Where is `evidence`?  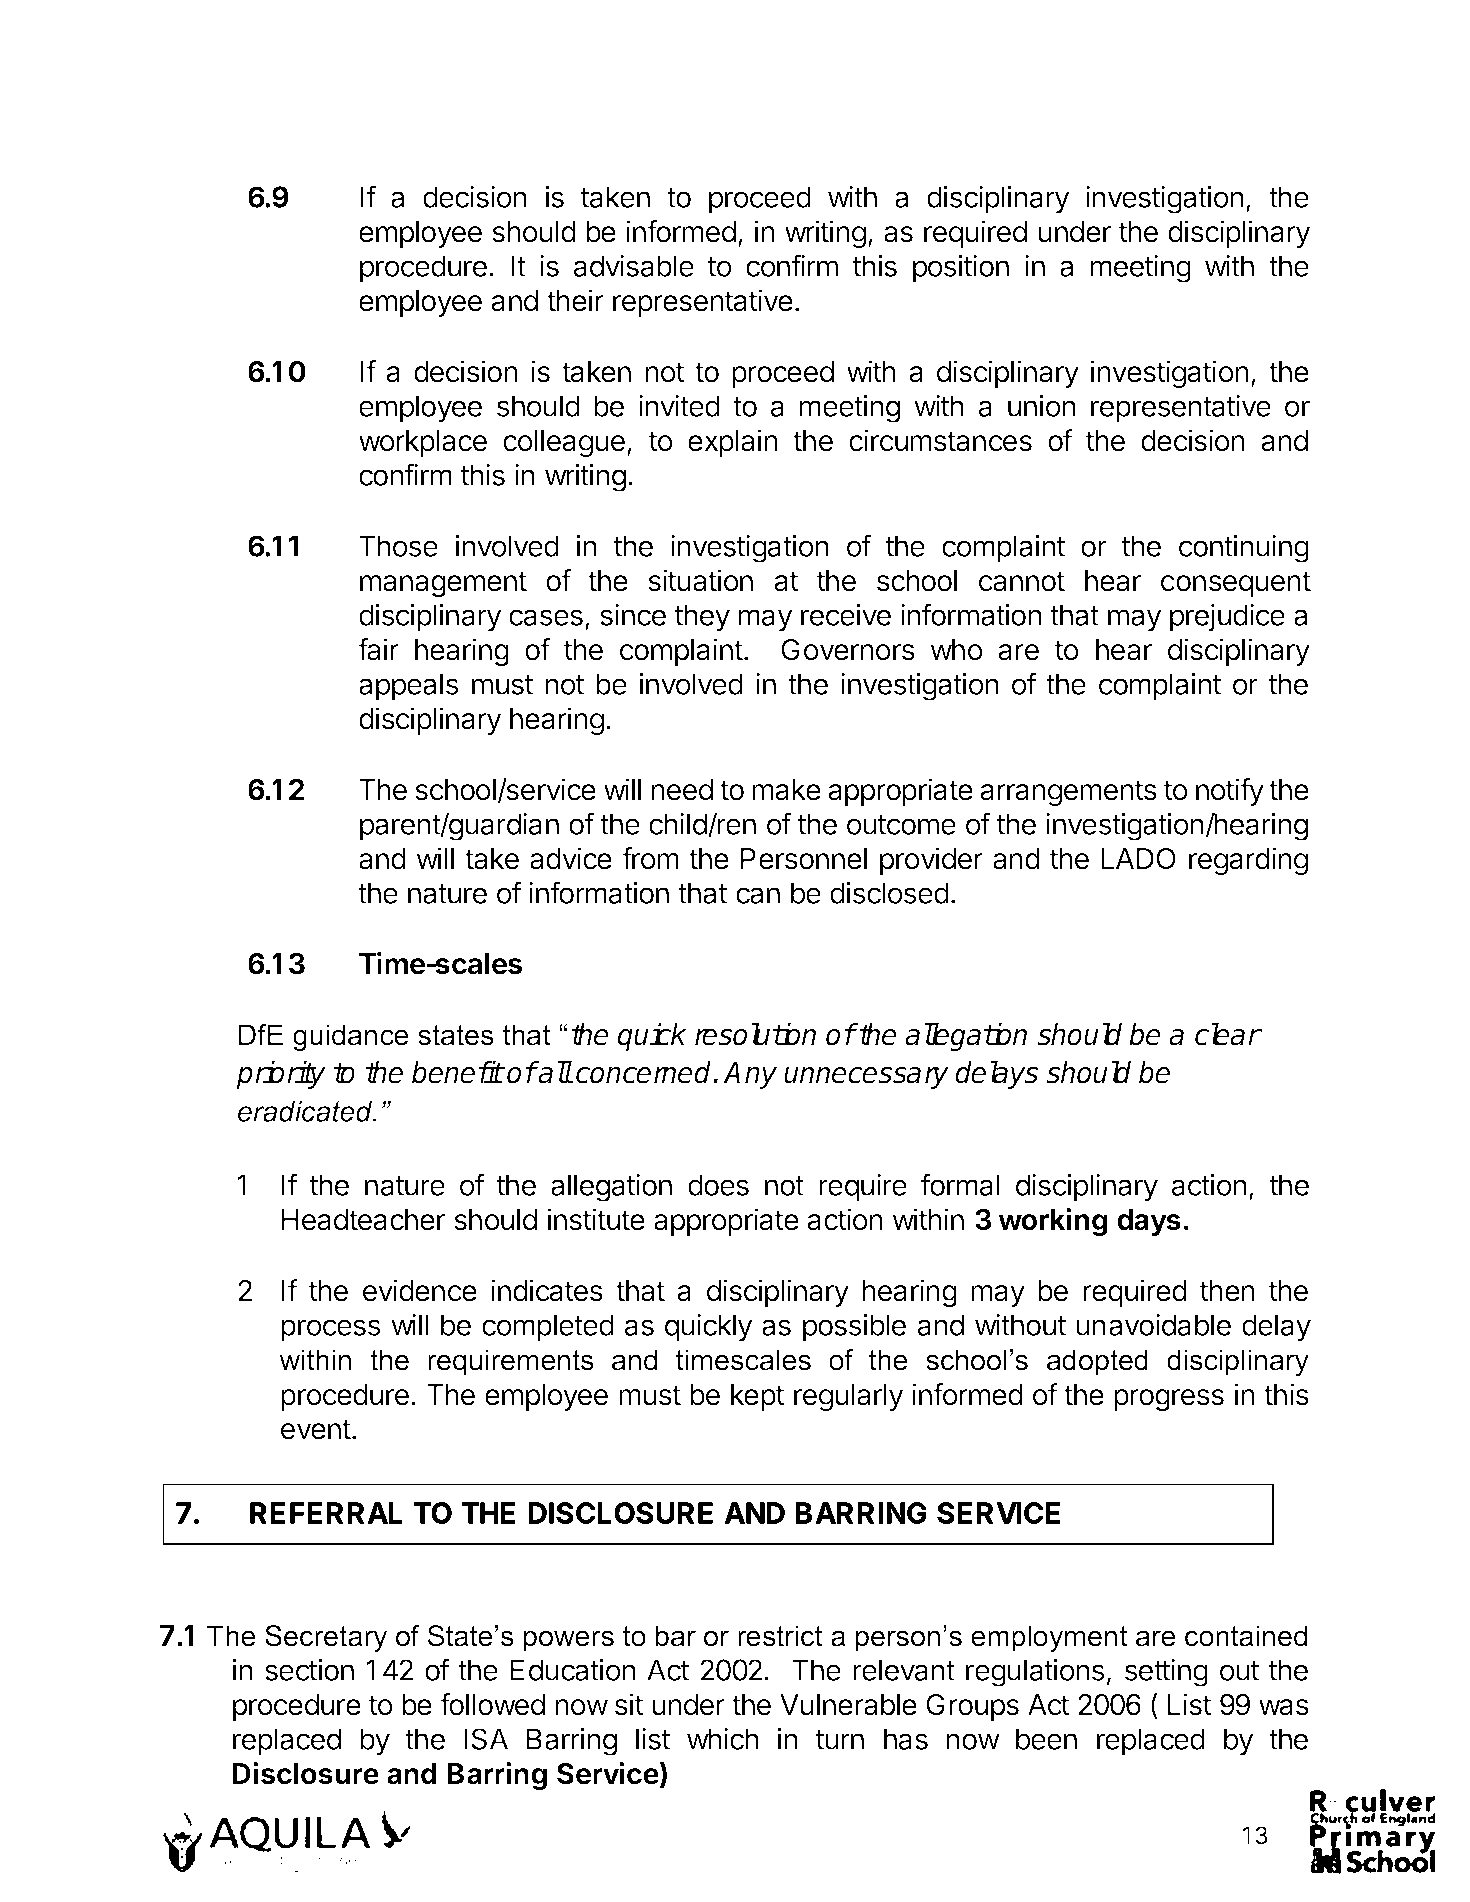 evidence is located at coordinates (420, 1290).
